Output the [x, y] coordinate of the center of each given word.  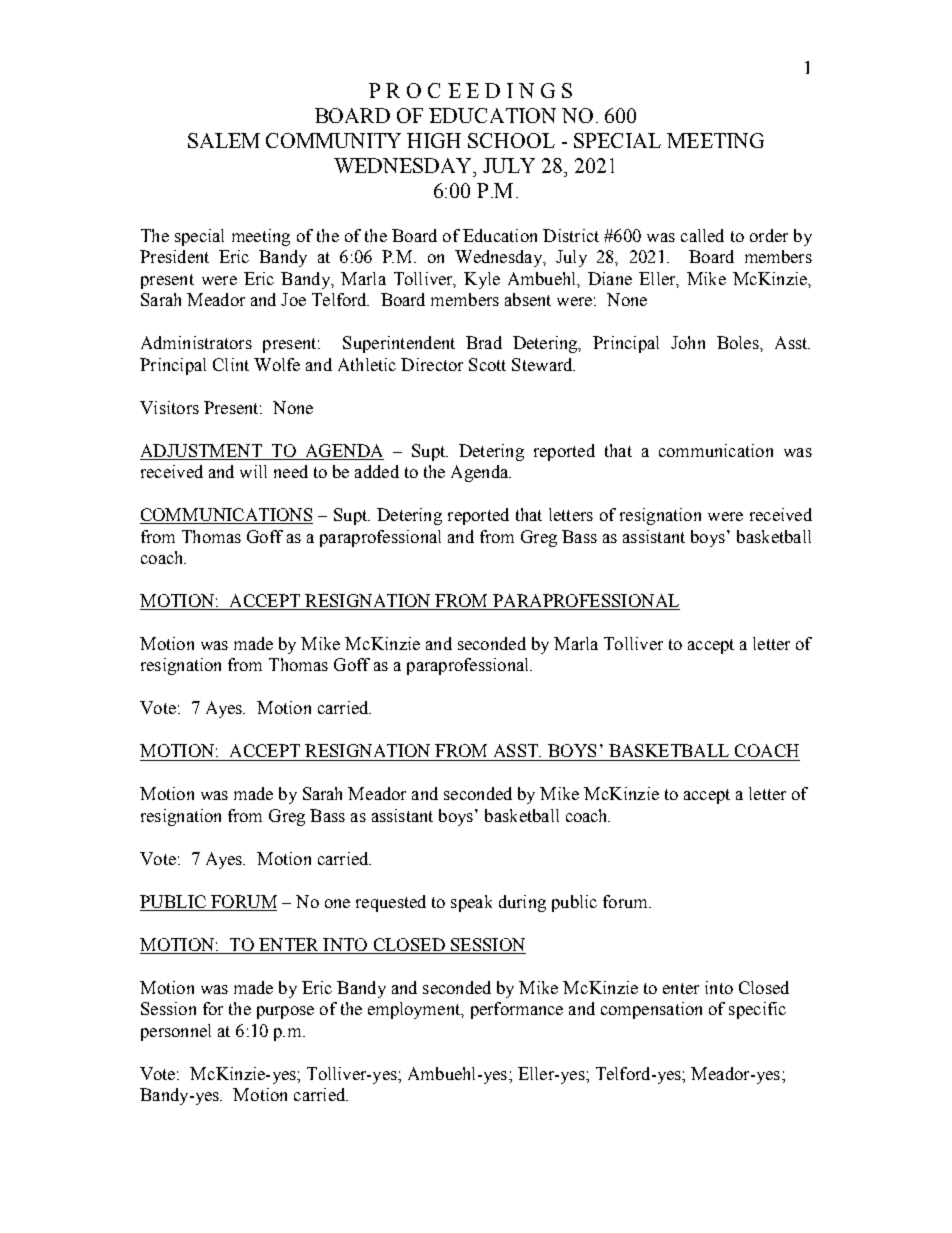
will [253, 471]
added [377, 471]
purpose [285, 1012]
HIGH [434, 140]
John [688, 342]
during [522, 903]
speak [471, 903]
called [702, 235]
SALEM [224, 140]
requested [391, 903]
